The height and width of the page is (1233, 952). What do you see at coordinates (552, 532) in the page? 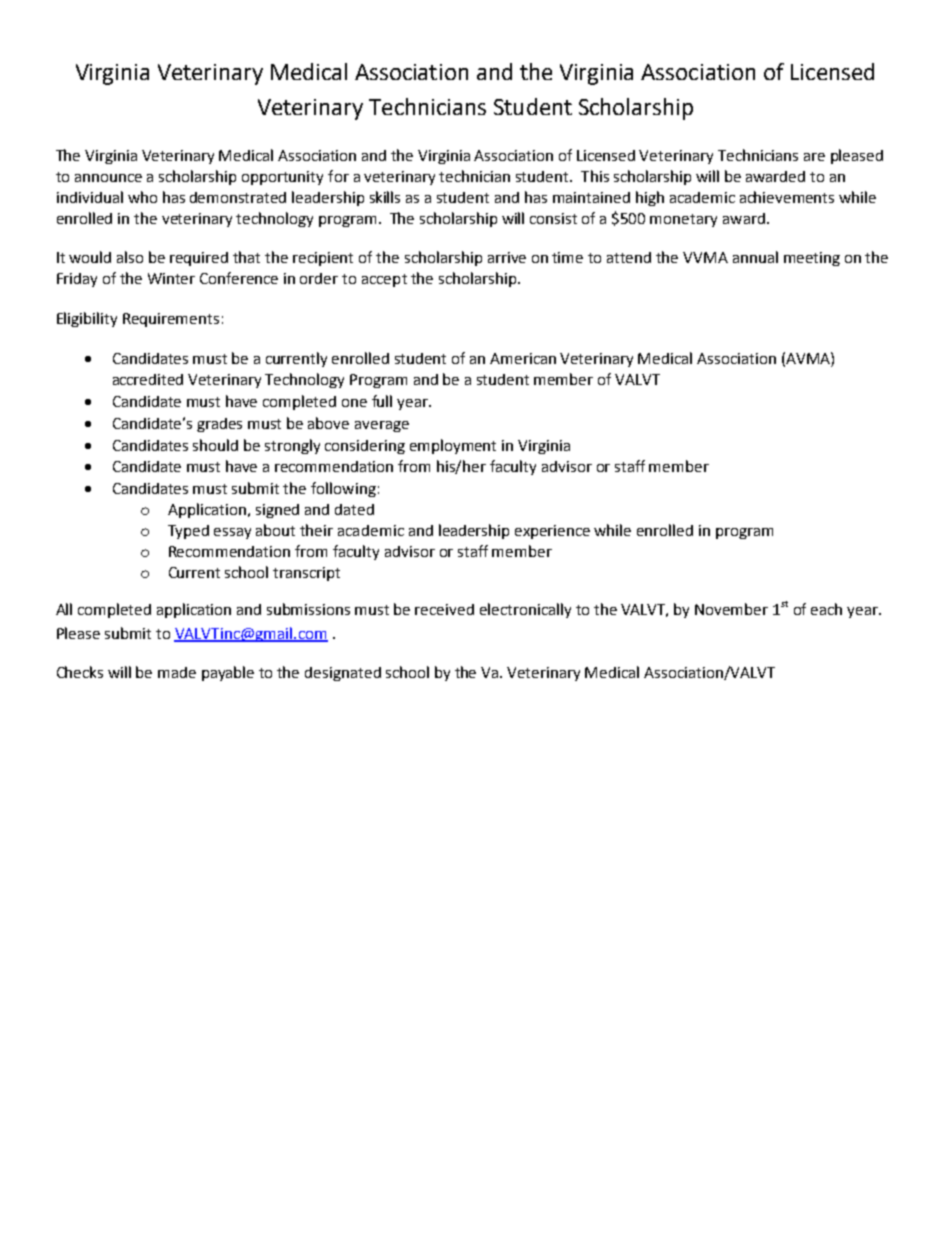
I see `experience` at bounding box center [552, 532].
